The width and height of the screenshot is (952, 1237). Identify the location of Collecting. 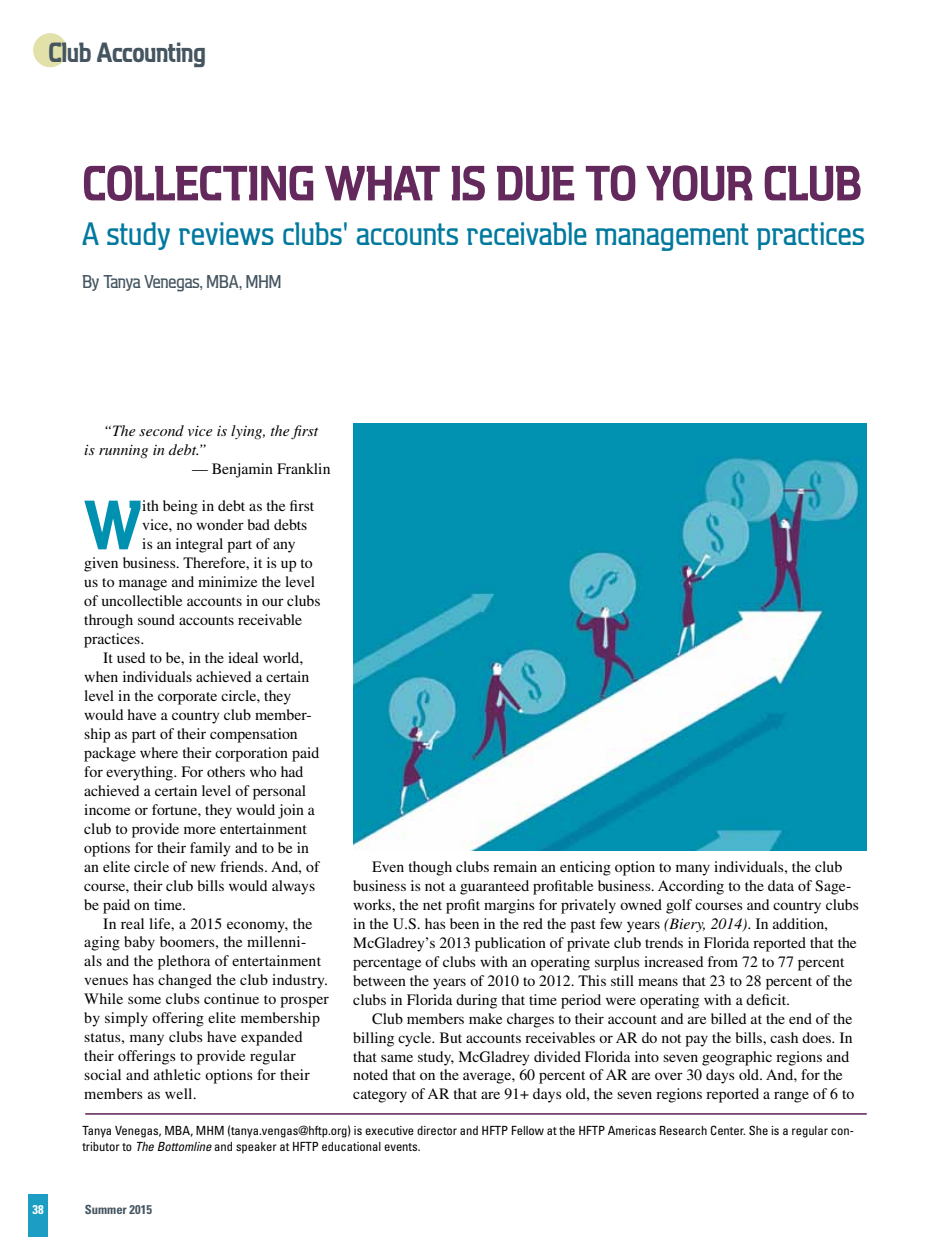
(198, 183).
